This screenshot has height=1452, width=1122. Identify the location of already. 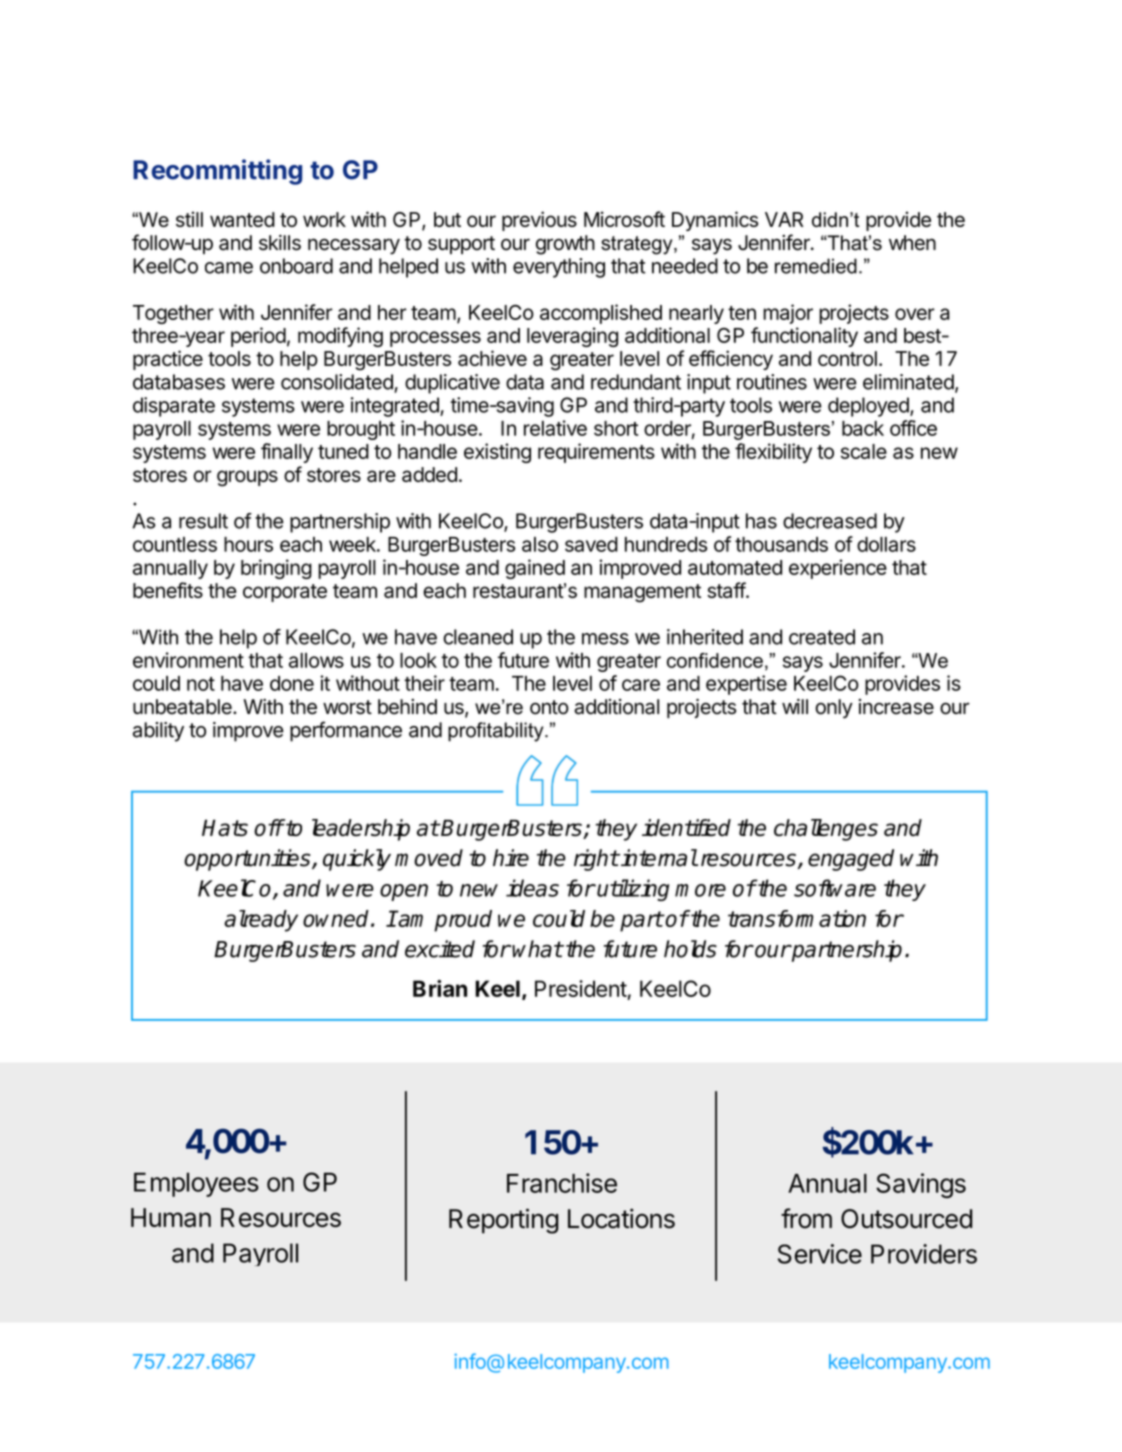
(261, 921).
